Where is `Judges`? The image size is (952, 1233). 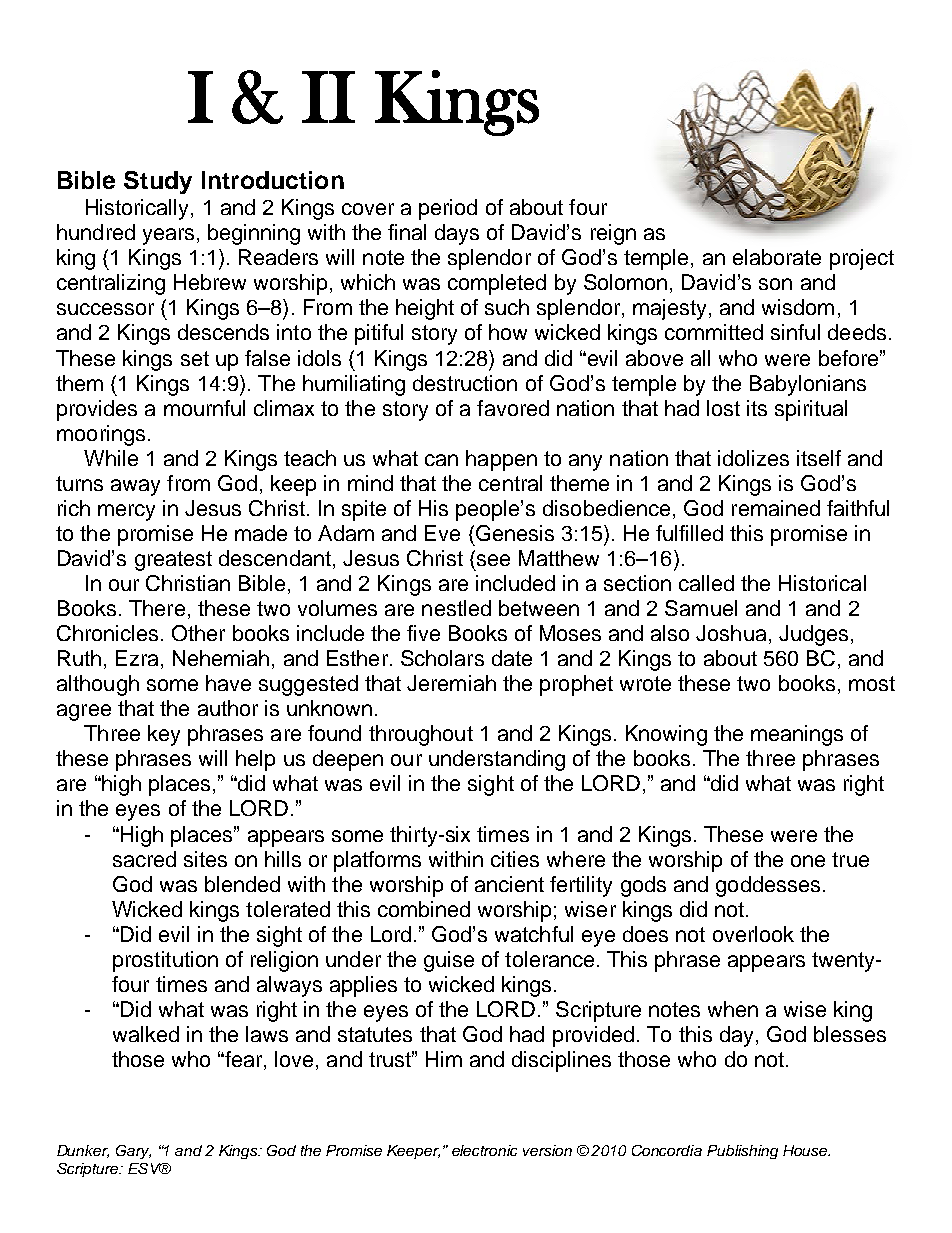
Judges is located at coordinates (813, 635).
